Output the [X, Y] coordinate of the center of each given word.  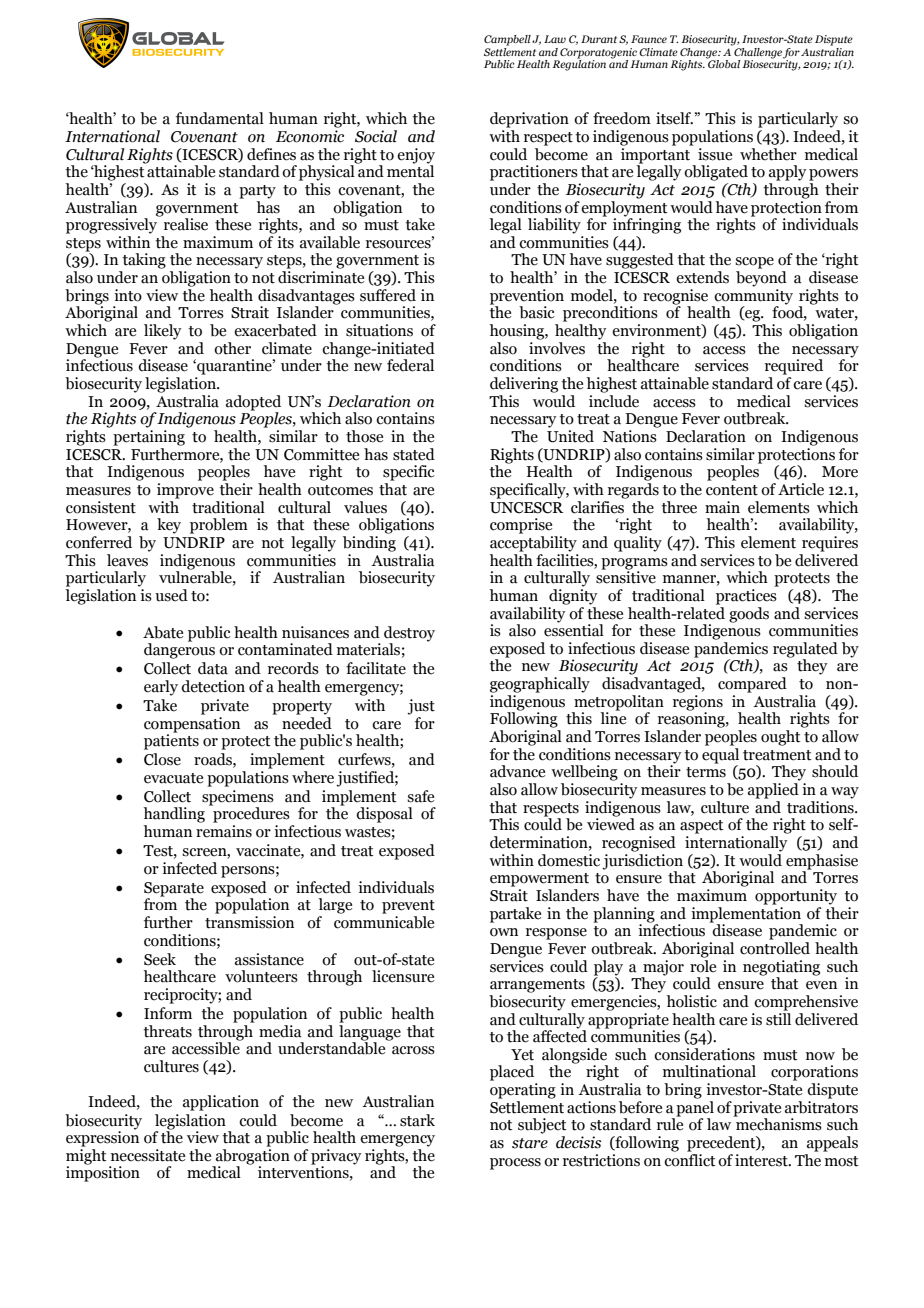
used [171, 595]
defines [271, 154]
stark [417, 1120]
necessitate [148, 1155]
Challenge [757, 52]
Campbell [507, 40]
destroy [409, 634]
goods [749, 615]
